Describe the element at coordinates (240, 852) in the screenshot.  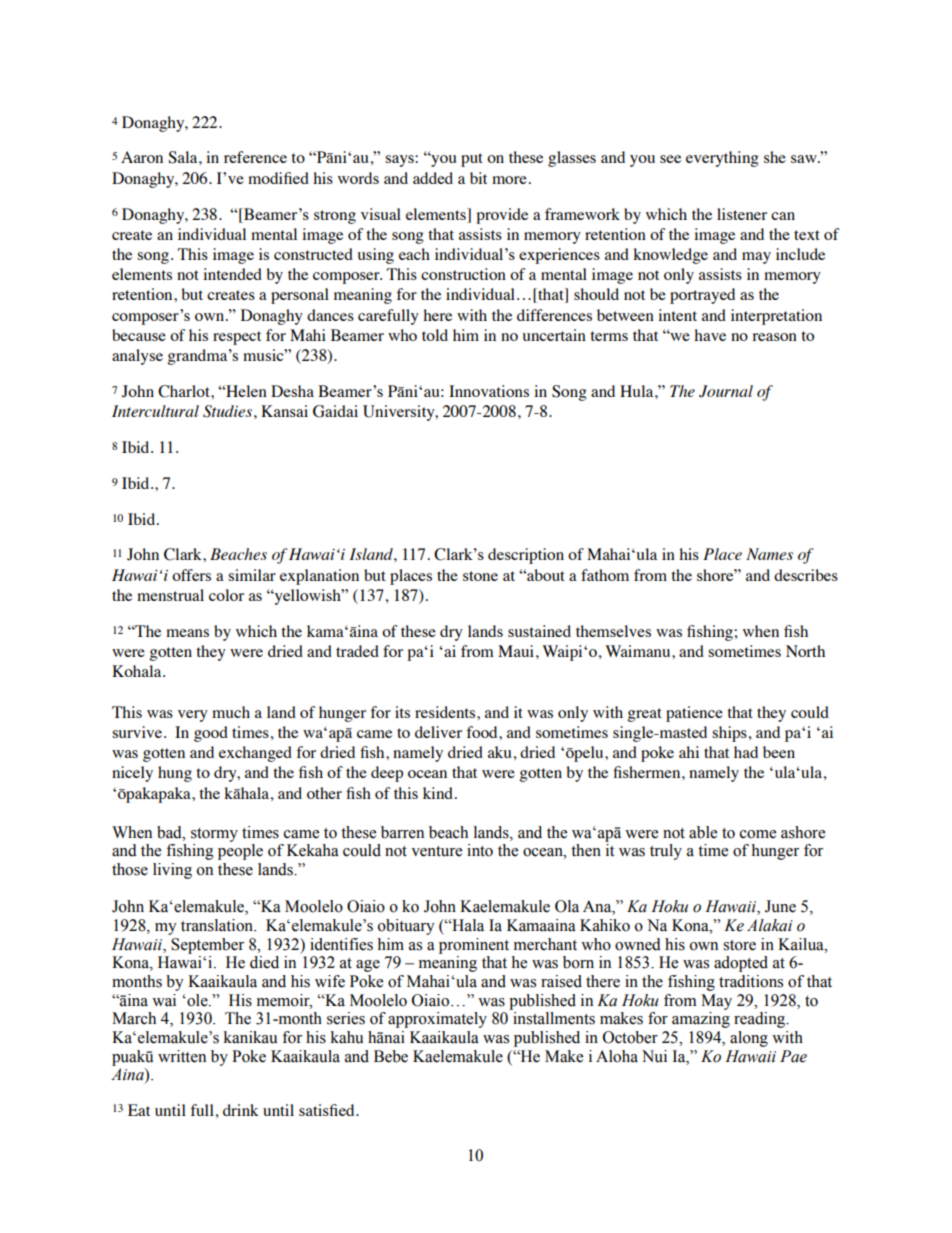
I see `people` at that location.
